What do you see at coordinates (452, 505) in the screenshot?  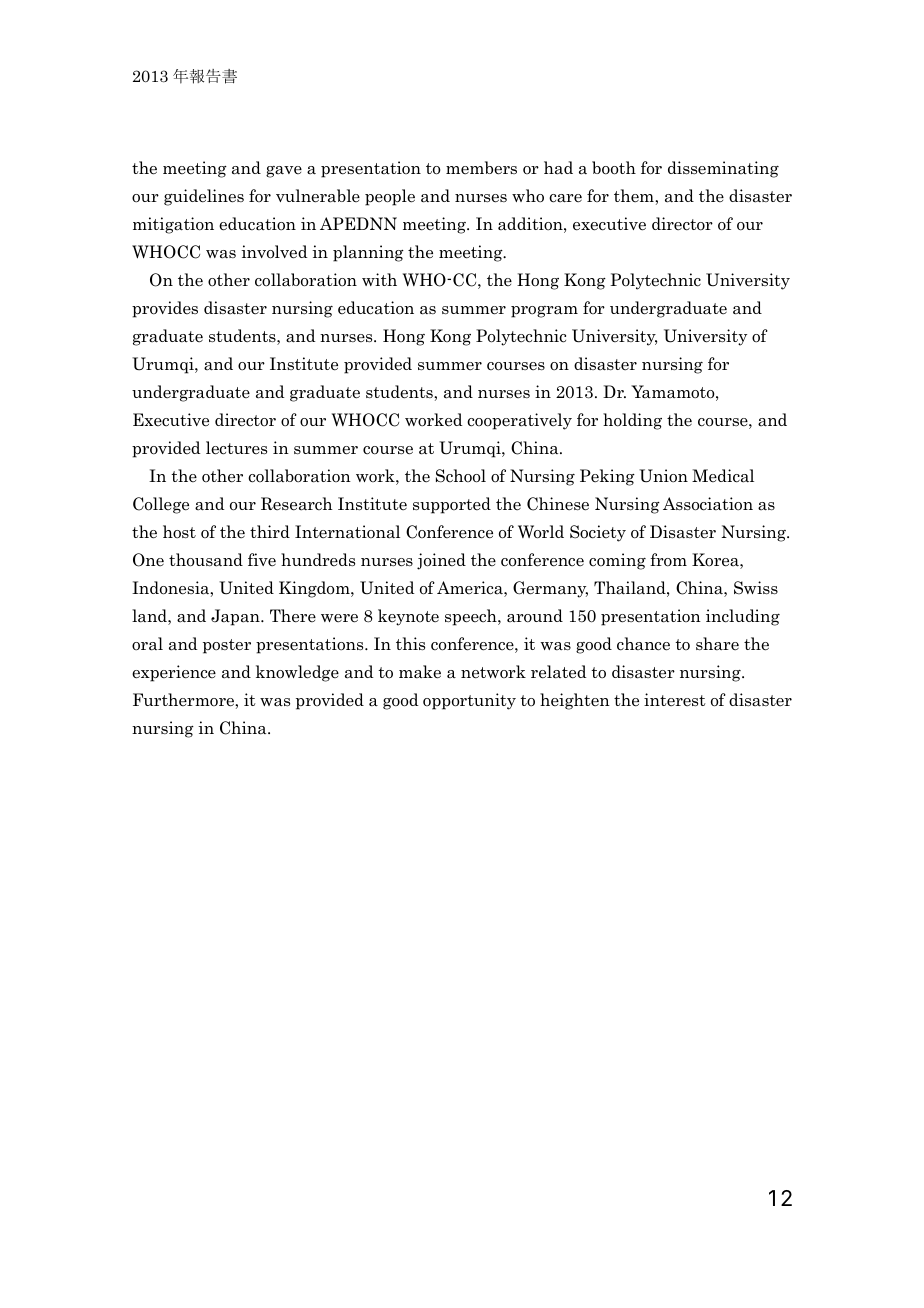 I see `supported` at bounding box center [452, 505].
